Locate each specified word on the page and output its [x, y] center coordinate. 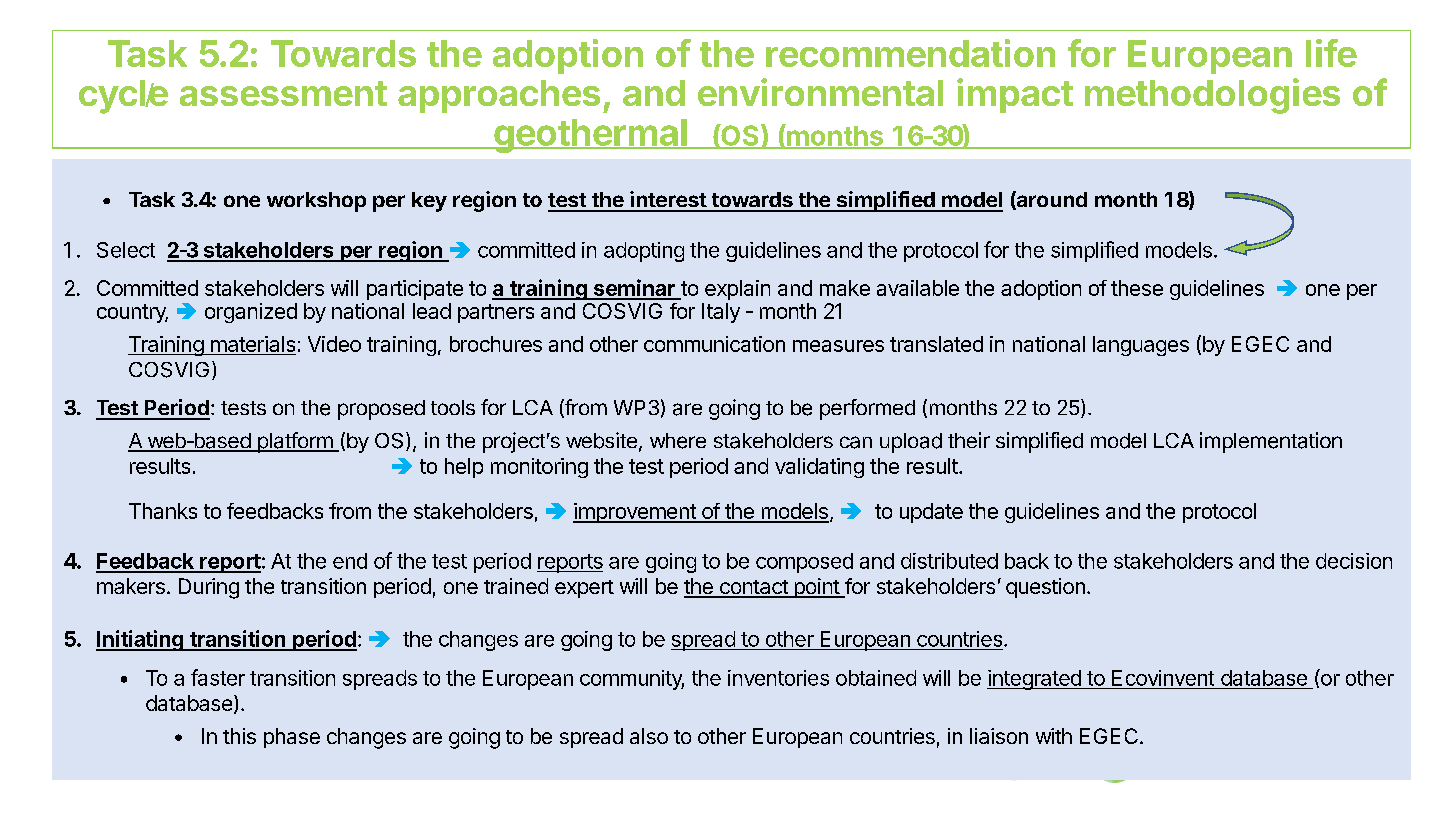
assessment [283, 93]
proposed [381, 410]
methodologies [1212, 96]
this [239, 736]
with [1054, 736]
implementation [1271, 442]
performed [867, 409]
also [649, 736]
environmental [820, 92]
